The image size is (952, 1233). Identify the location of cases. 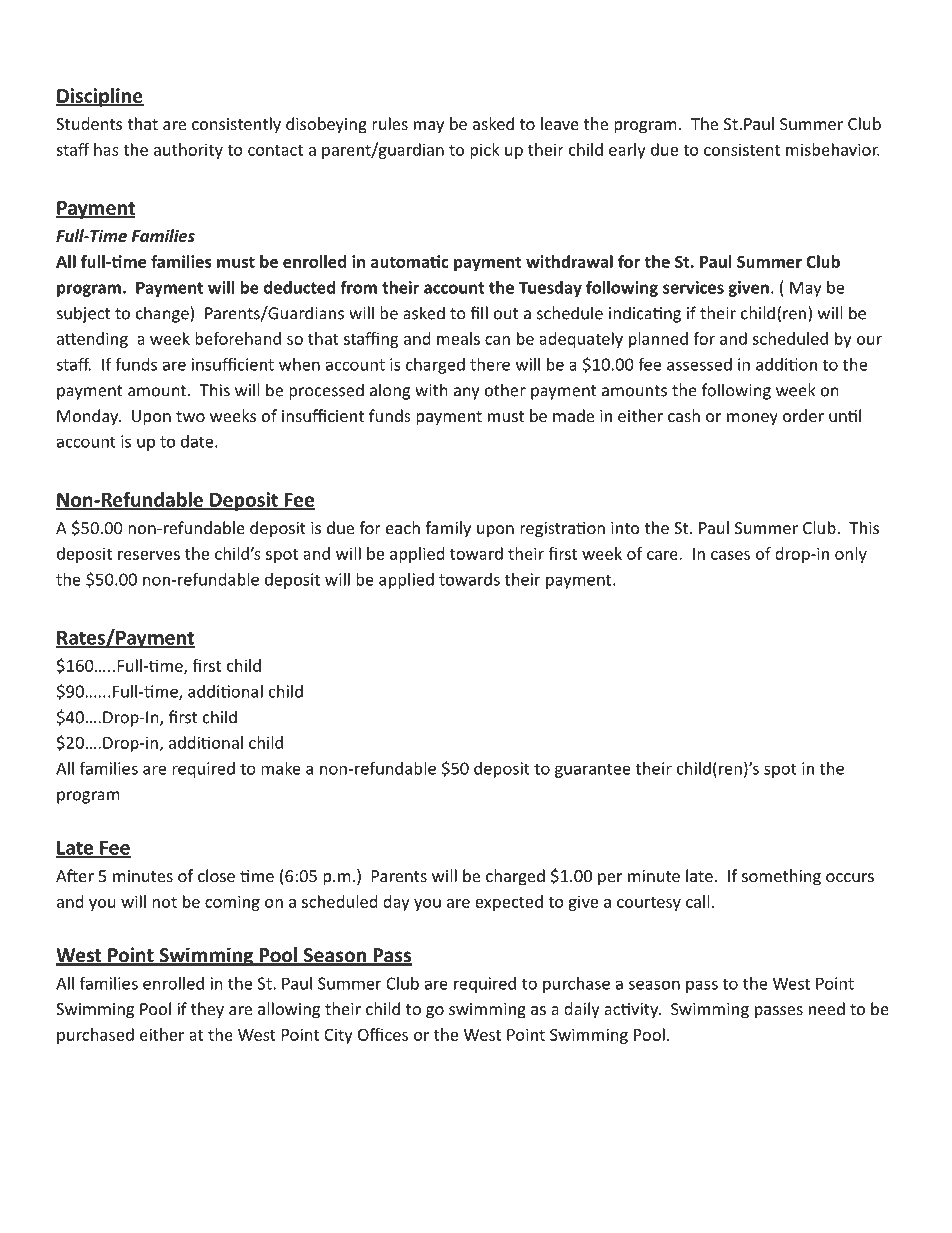
(730, 555).
